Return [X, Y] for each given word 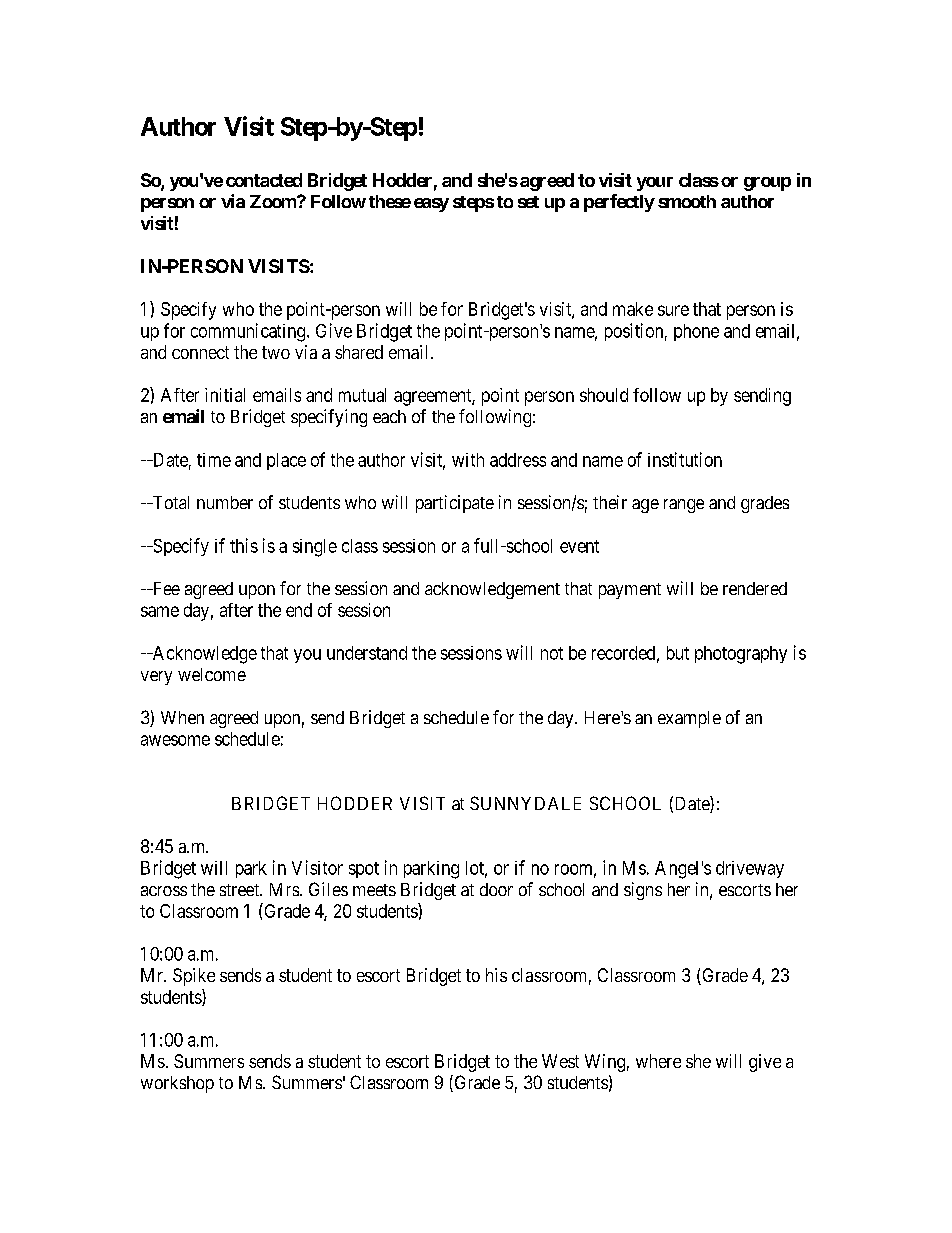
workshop [177, 1084]
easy [431, 205]
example [689, 719]
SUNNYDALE [525, 803]
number [225, 502]
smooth [687, 201]
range [684, 506]
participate [455, 504]
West [560, 1061]
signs [643, 891]
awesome [175, 740]
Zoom [274, 201]
